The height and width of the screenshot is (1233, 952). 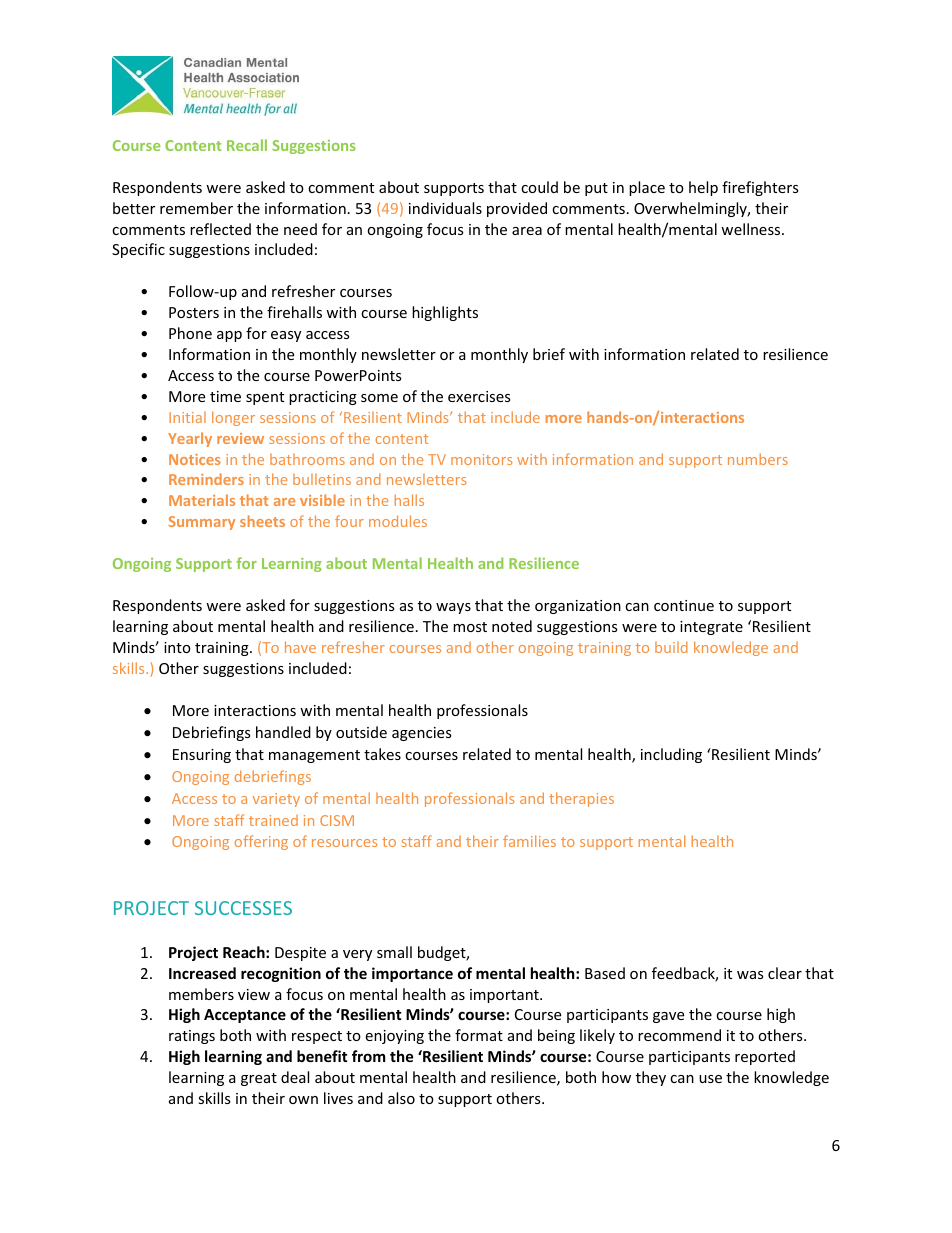 What do you see at coordinates (259, 1079) in the screenshot?
I see `great` at bounding box center [259, 1079].
